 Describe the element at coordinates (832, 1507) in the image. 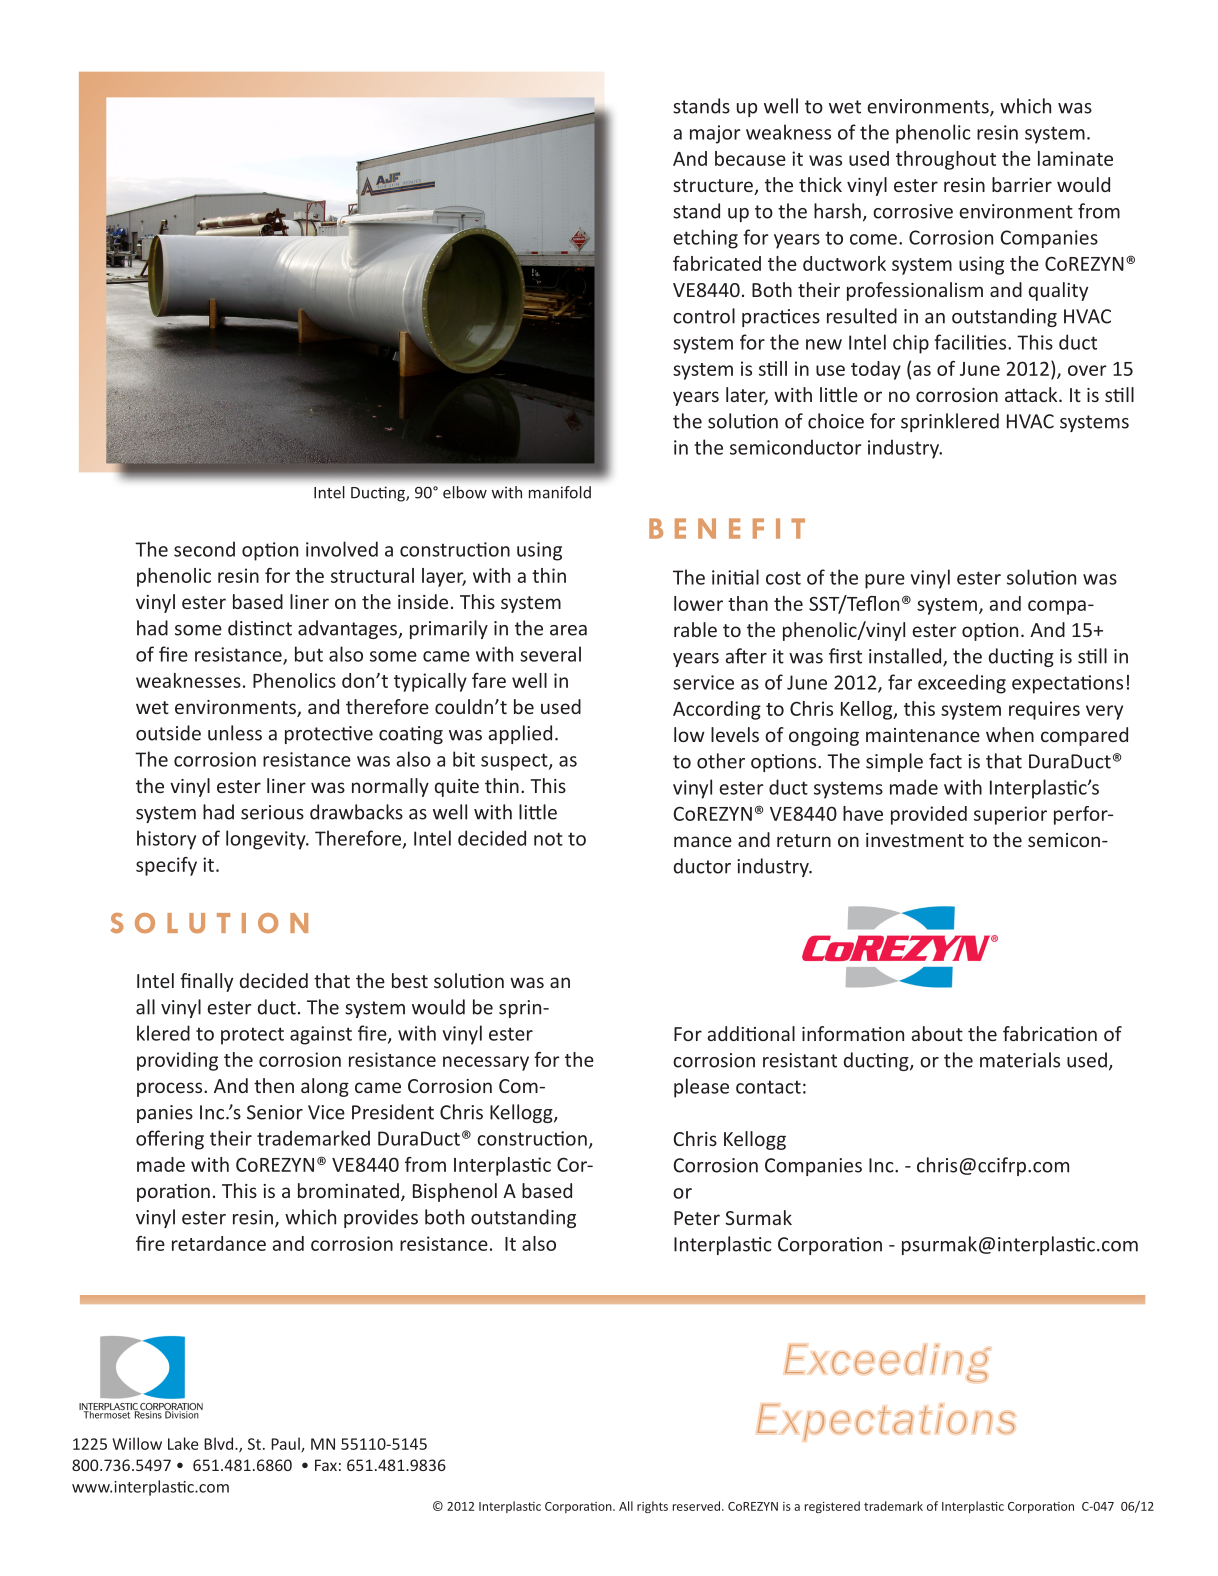

I see `registered` at that location.
